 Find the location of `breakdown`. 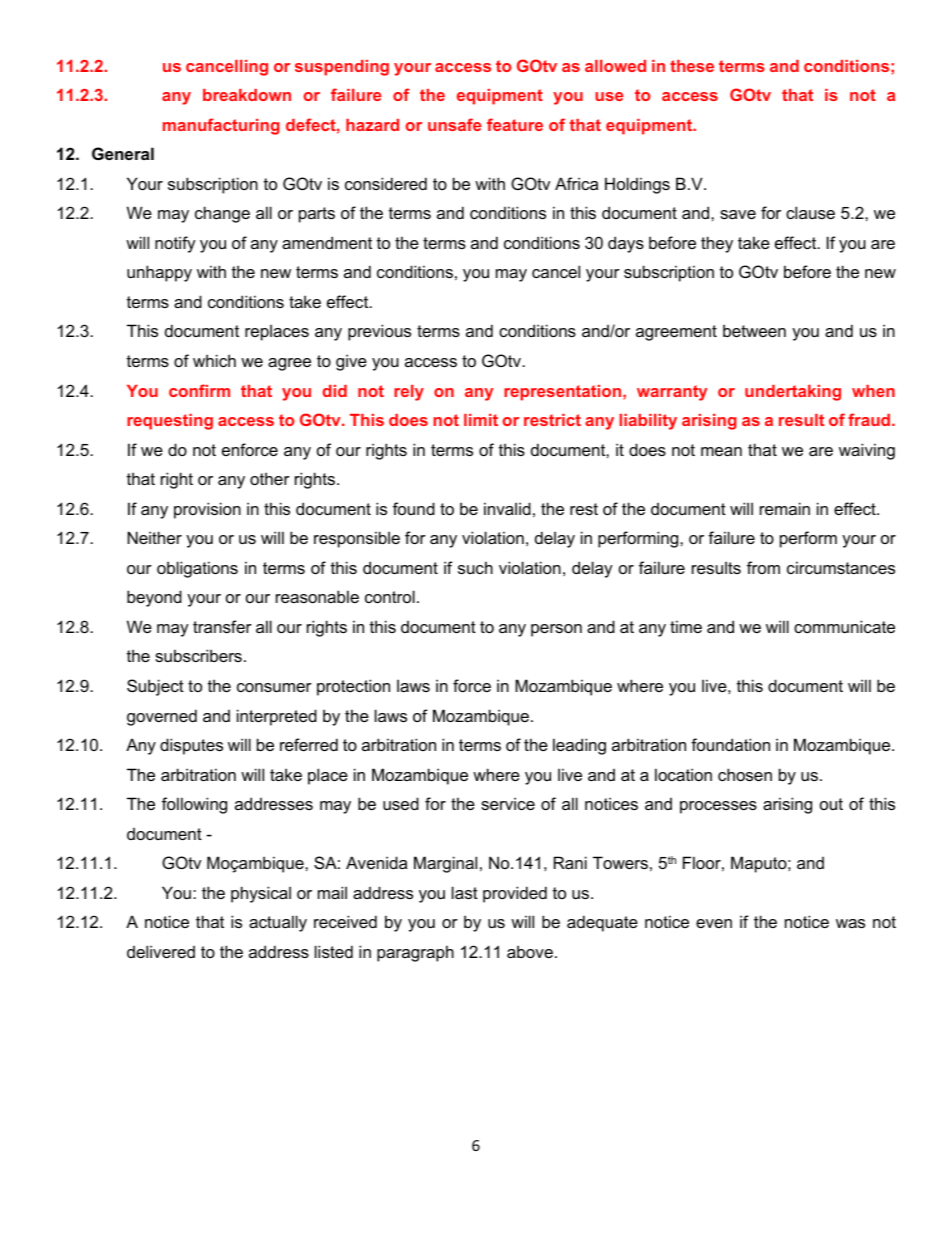

breakdown is located at coordinates (247, 95).
